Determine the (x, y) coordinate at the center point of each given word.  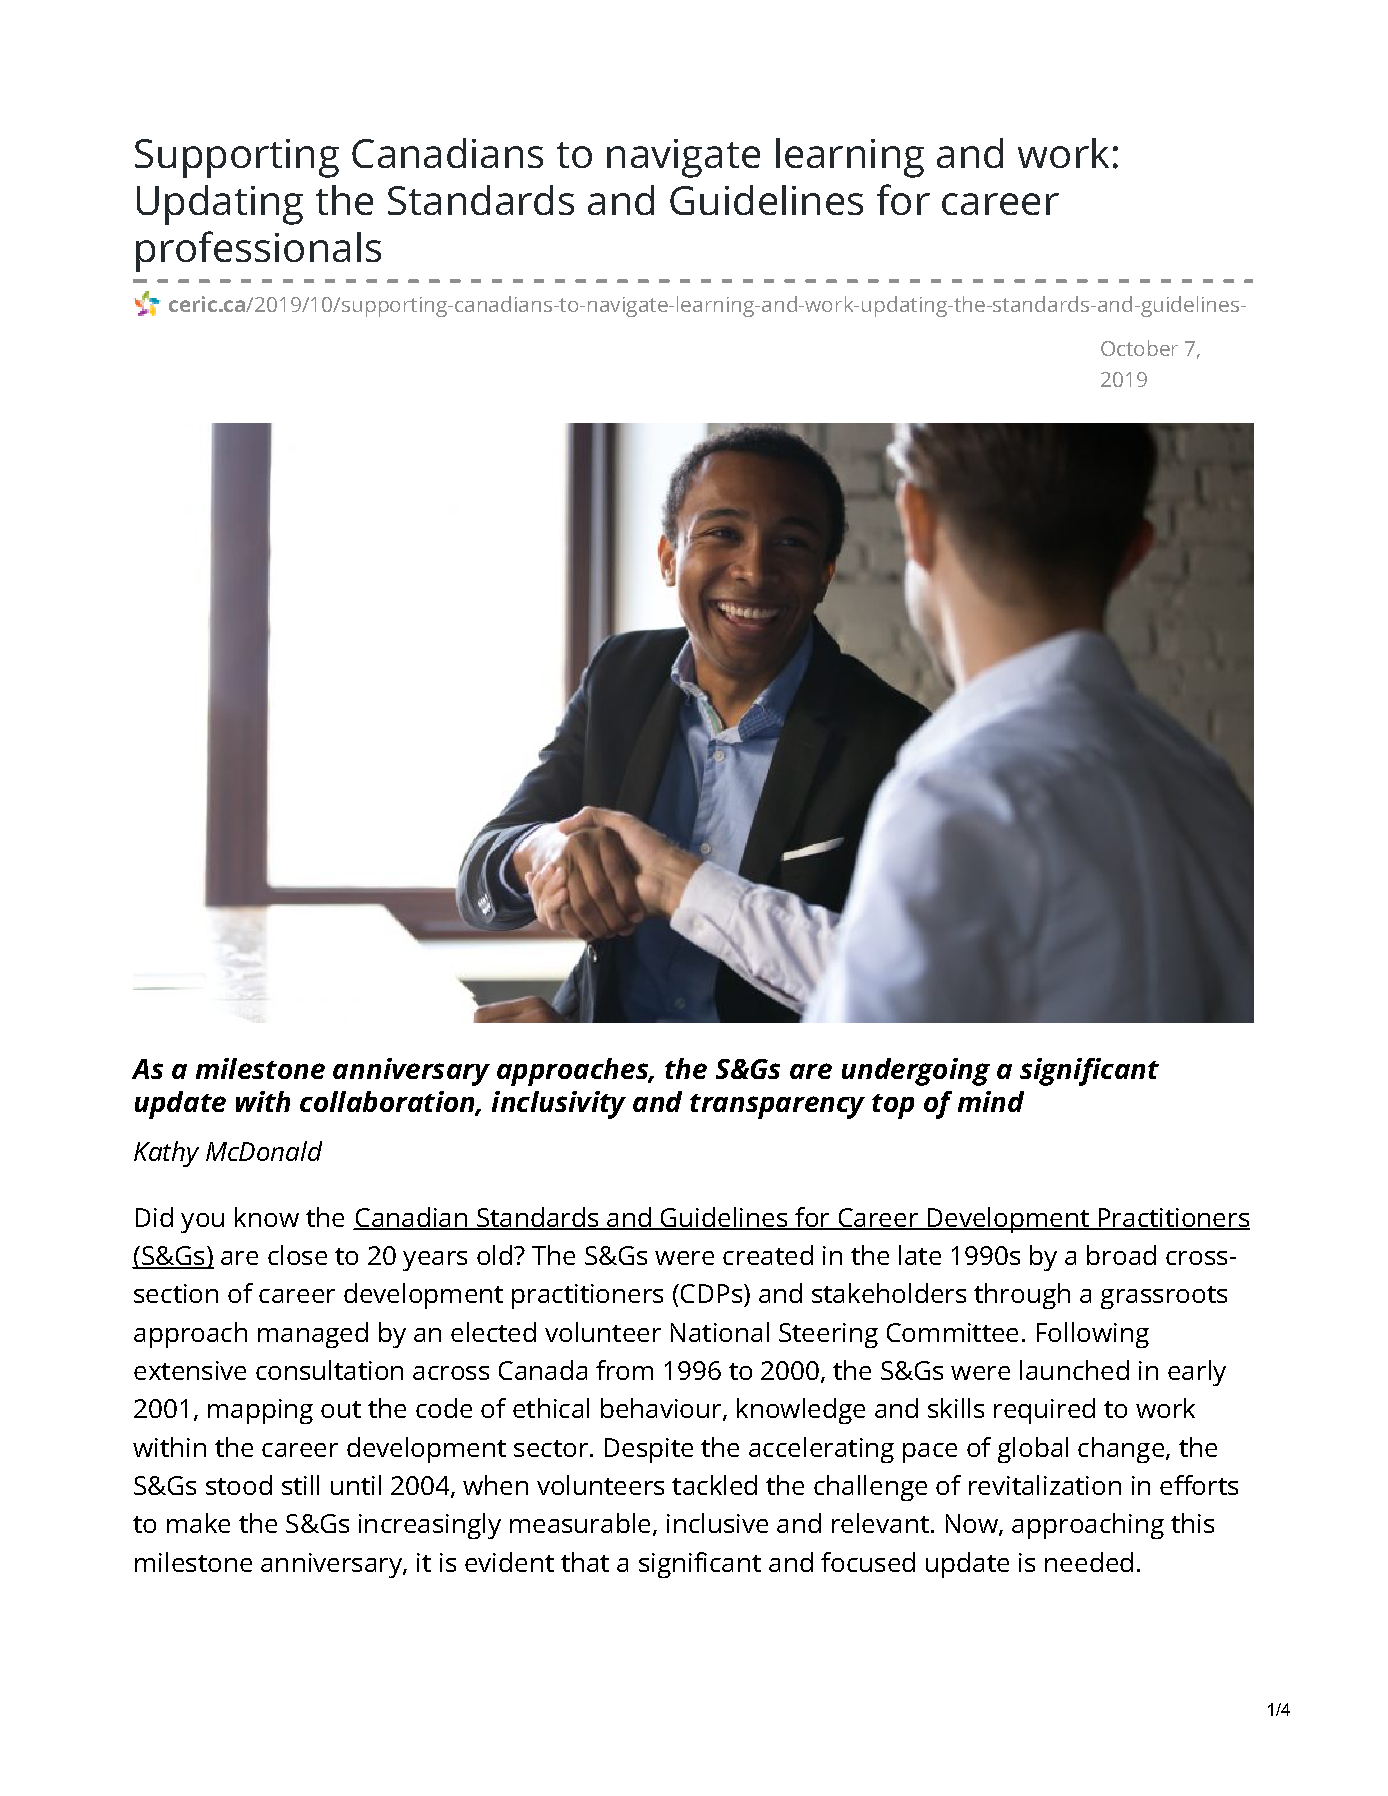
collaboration (388, 1103)
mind (991, 1101)
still (300, 1485)
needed (1089, 1562)
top (893, 1106)
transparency (777, 1106)
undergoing (916, 1072)
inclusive (717, 1523)
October (1139, 348)
